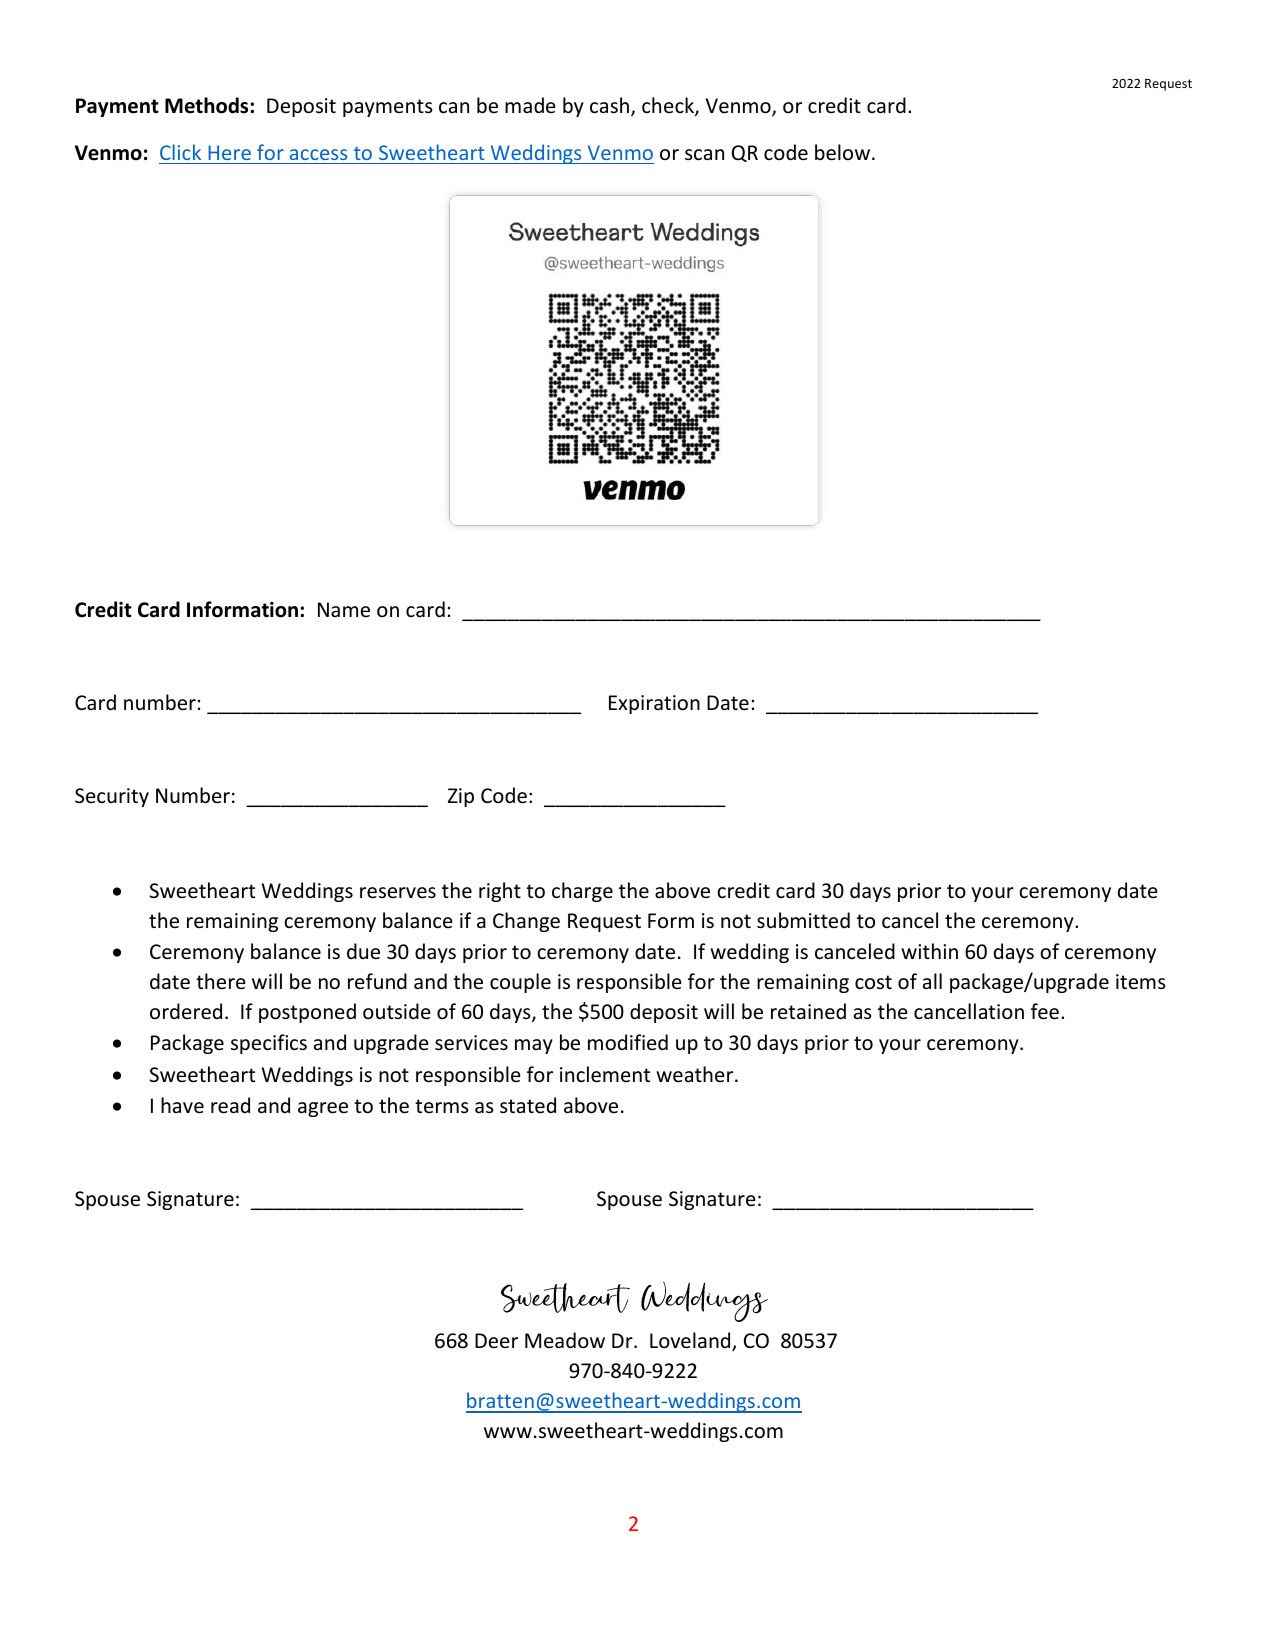 The image size is (1267, 1640). I want to click on fee, so click(1045, 1011).
